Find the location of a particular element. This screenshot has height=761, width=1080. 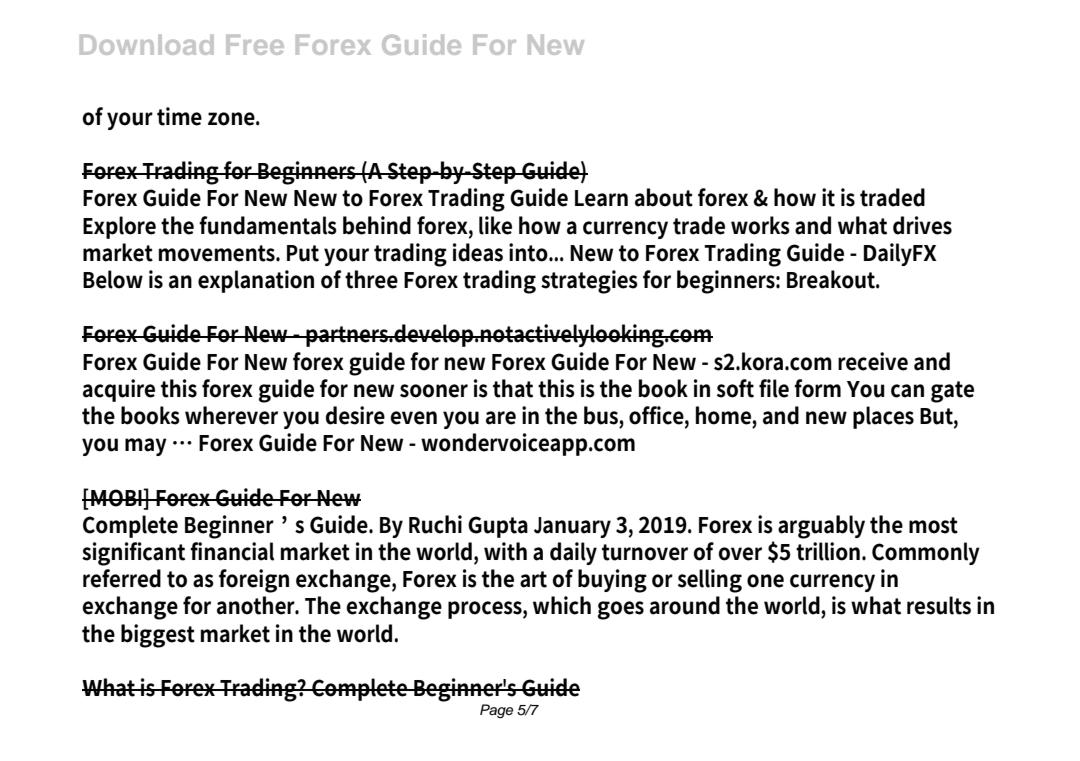

biggest is located at coordinates (158, 636).
